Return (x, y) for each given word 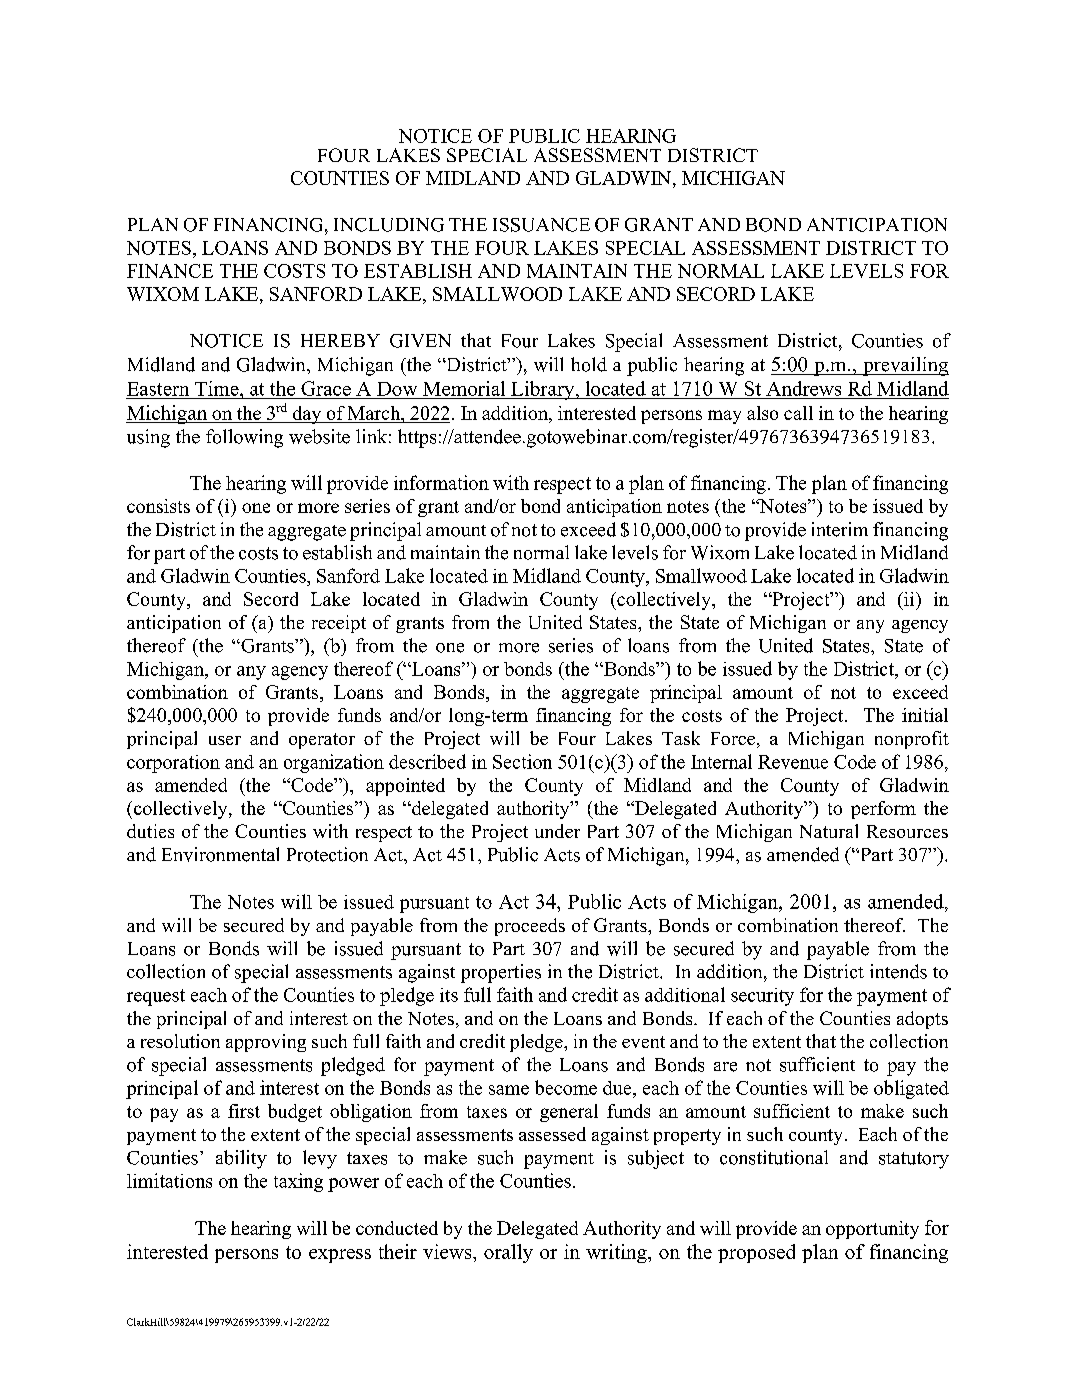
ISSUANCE (541, 225)
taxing (298, 1182)
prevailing (905, 366)
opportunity (872, 1230)
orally (508, 1253)
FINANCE (170, 271)
